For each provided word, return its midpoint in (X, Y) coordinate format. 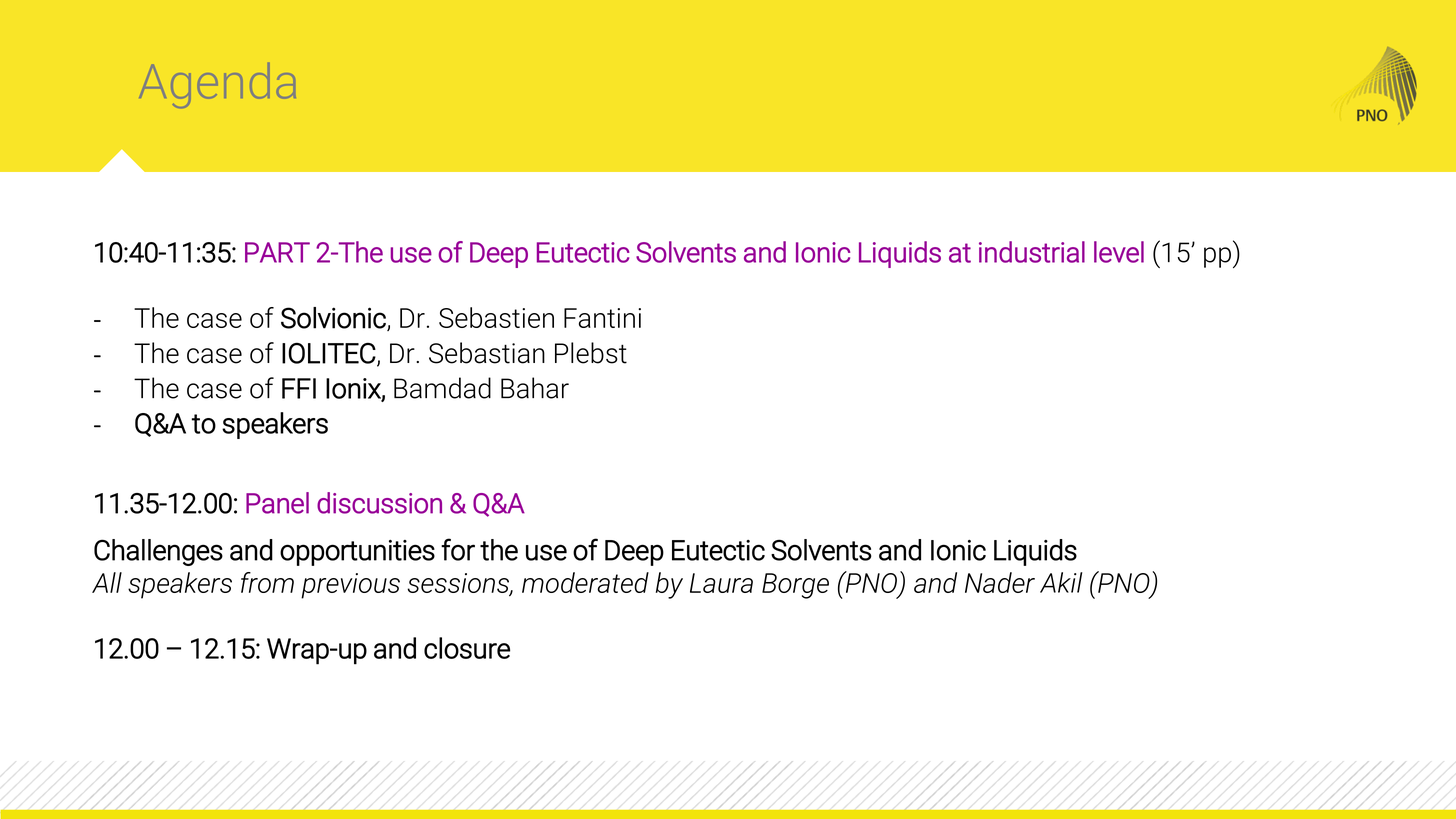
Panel (277, 503)
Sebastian (487, 353)
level (1119, 252)
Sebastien (496, 317)
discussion (379, 503)
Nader (1000, 582)
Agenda (217, 85)
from (267, 582)
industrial (1032, 252)
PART (277, 252)
